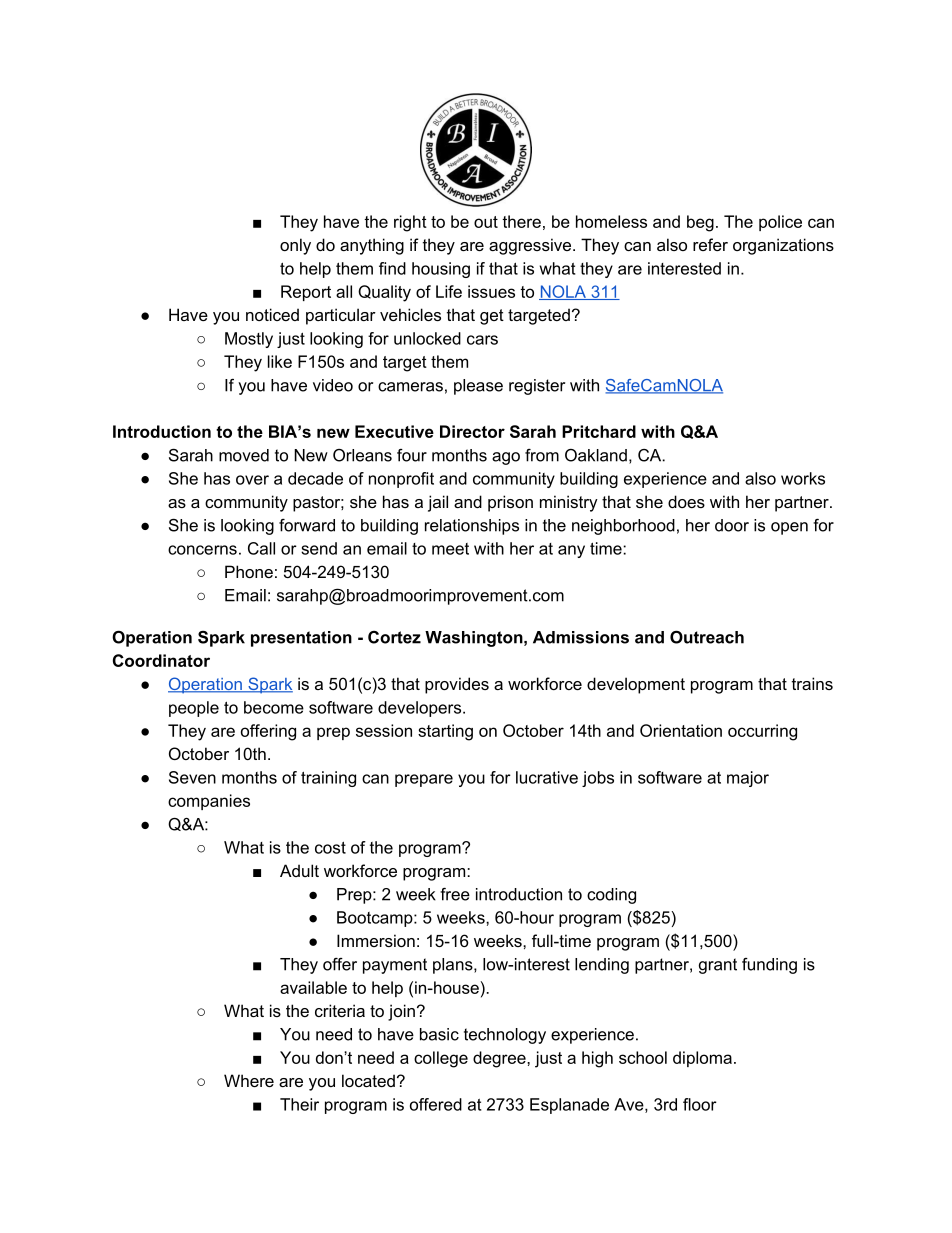 This page has width=952, height=1233. I want to click on Call, so click(261, 548).
